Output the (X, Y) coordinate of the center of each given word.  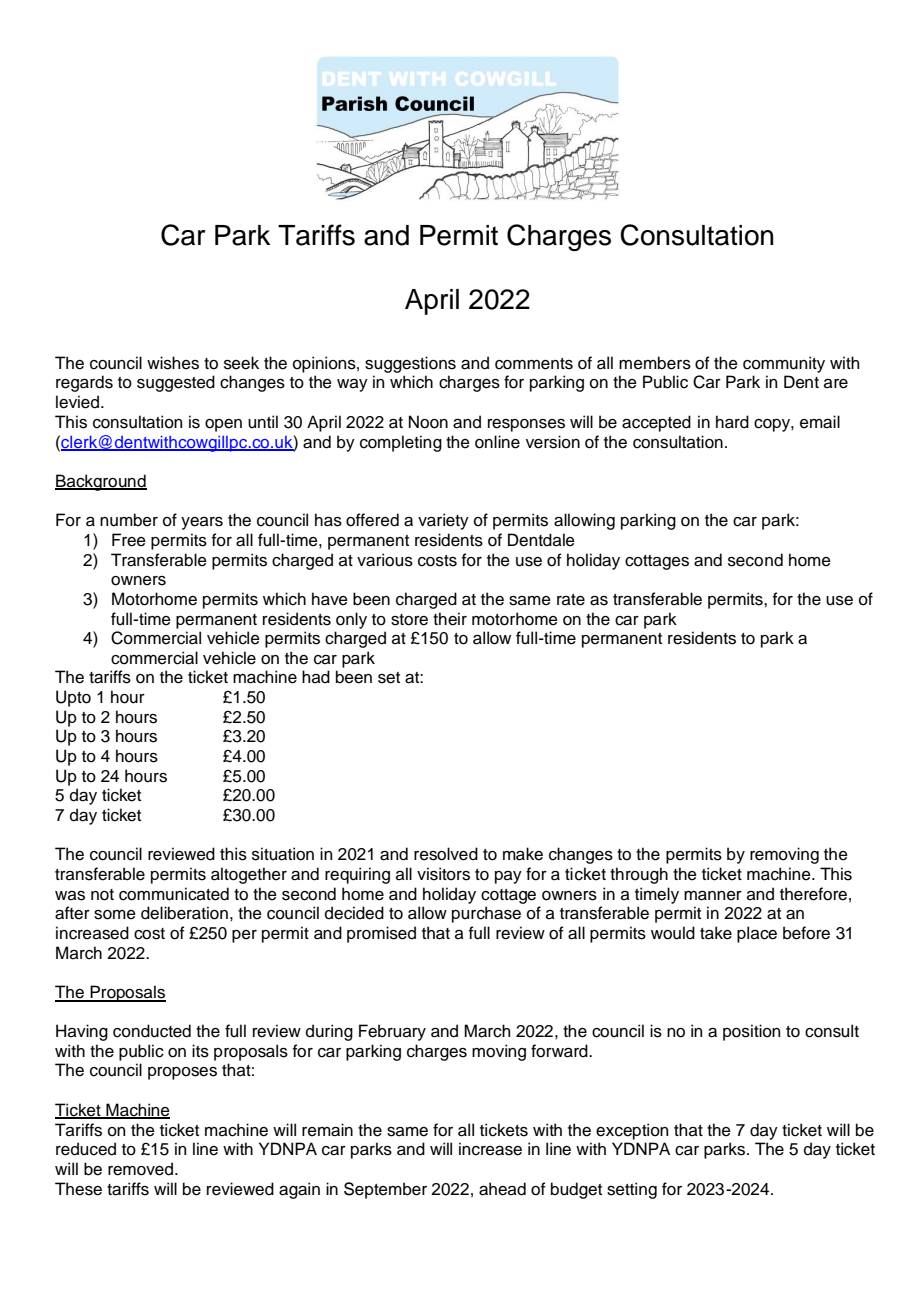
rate (571, 600)
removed (140, 1169)
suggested (176, 383)
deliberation (184, 913)
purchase (486, 914)
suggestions (410, 364)
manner (713, 896)
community (784, 364)
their (450, 619)
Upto (73, 698)
